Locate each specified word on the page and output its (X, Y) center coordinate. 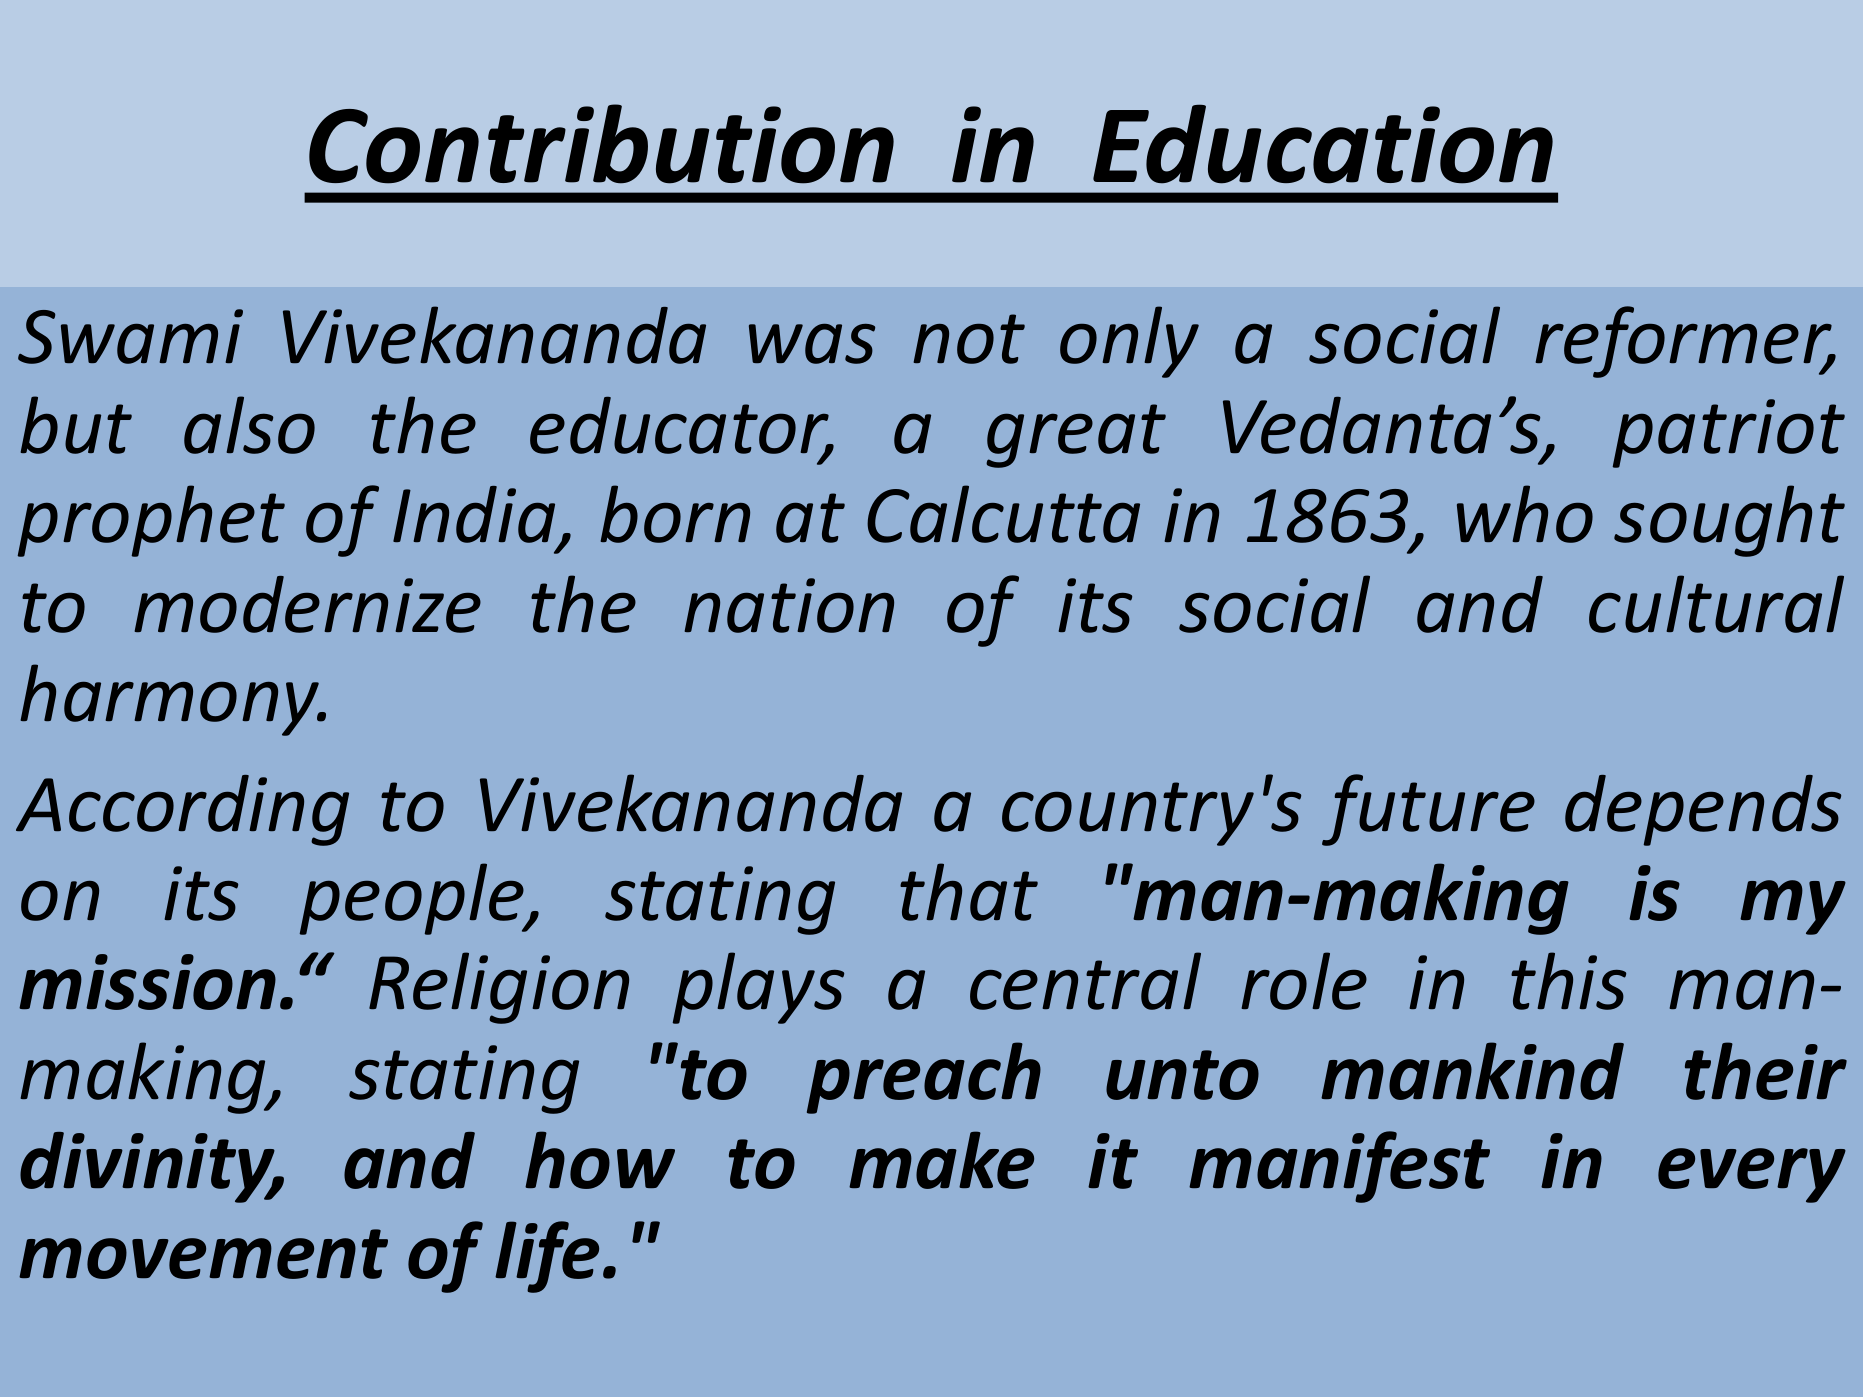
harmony (171, 700)
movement (203, 1254)
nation (789, 605)
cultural (1716, 604)
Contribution (601, 144)
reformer (1685, 342)
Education (1323, 144)
